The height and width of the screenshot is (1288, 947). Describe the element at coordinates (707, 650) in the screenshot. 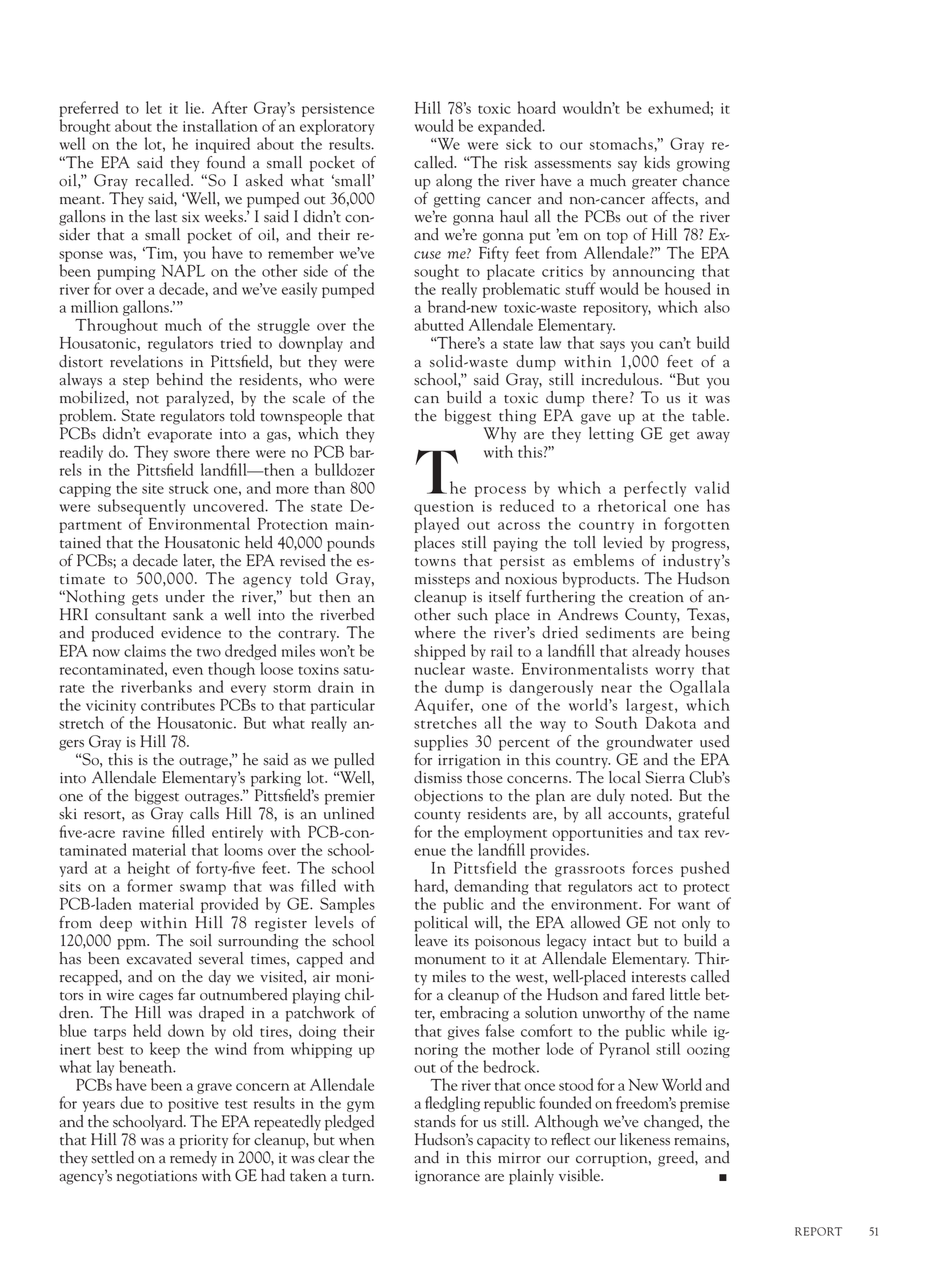

I see `houses` at that location.
